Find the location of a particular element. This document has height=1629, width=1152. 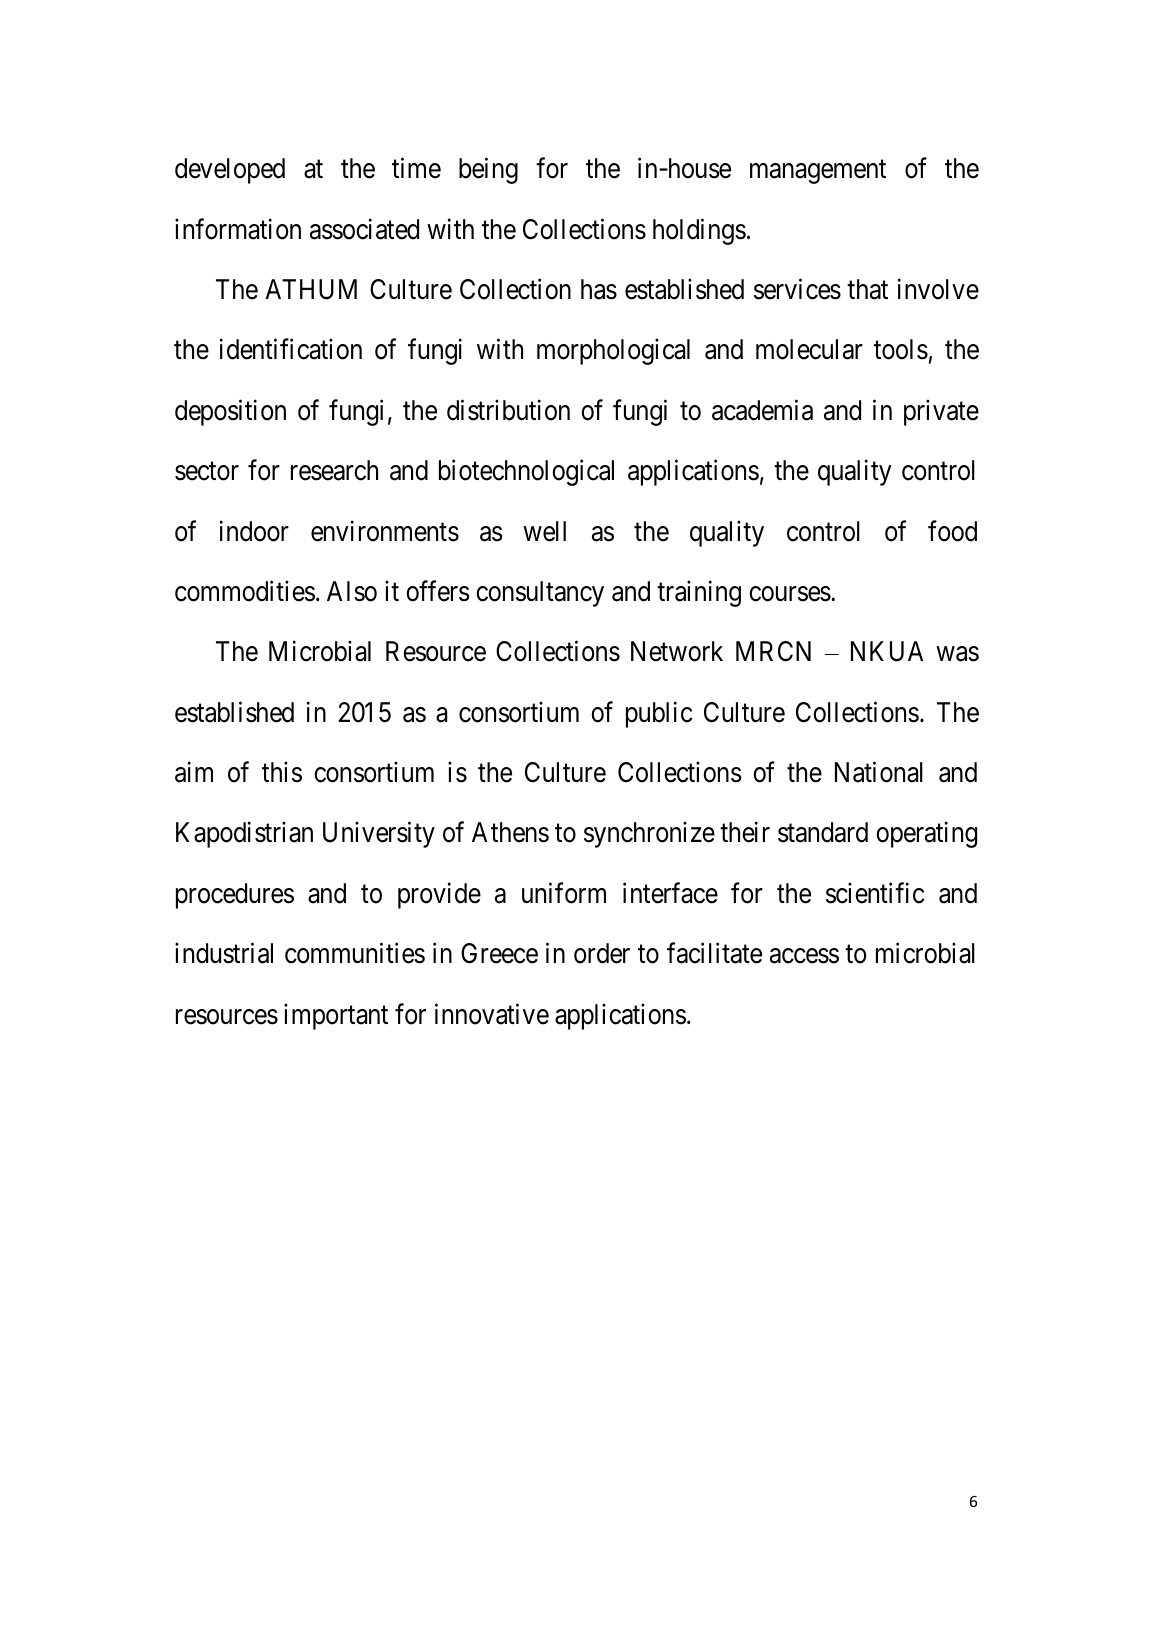

management is located at coordinates (818, 172).
